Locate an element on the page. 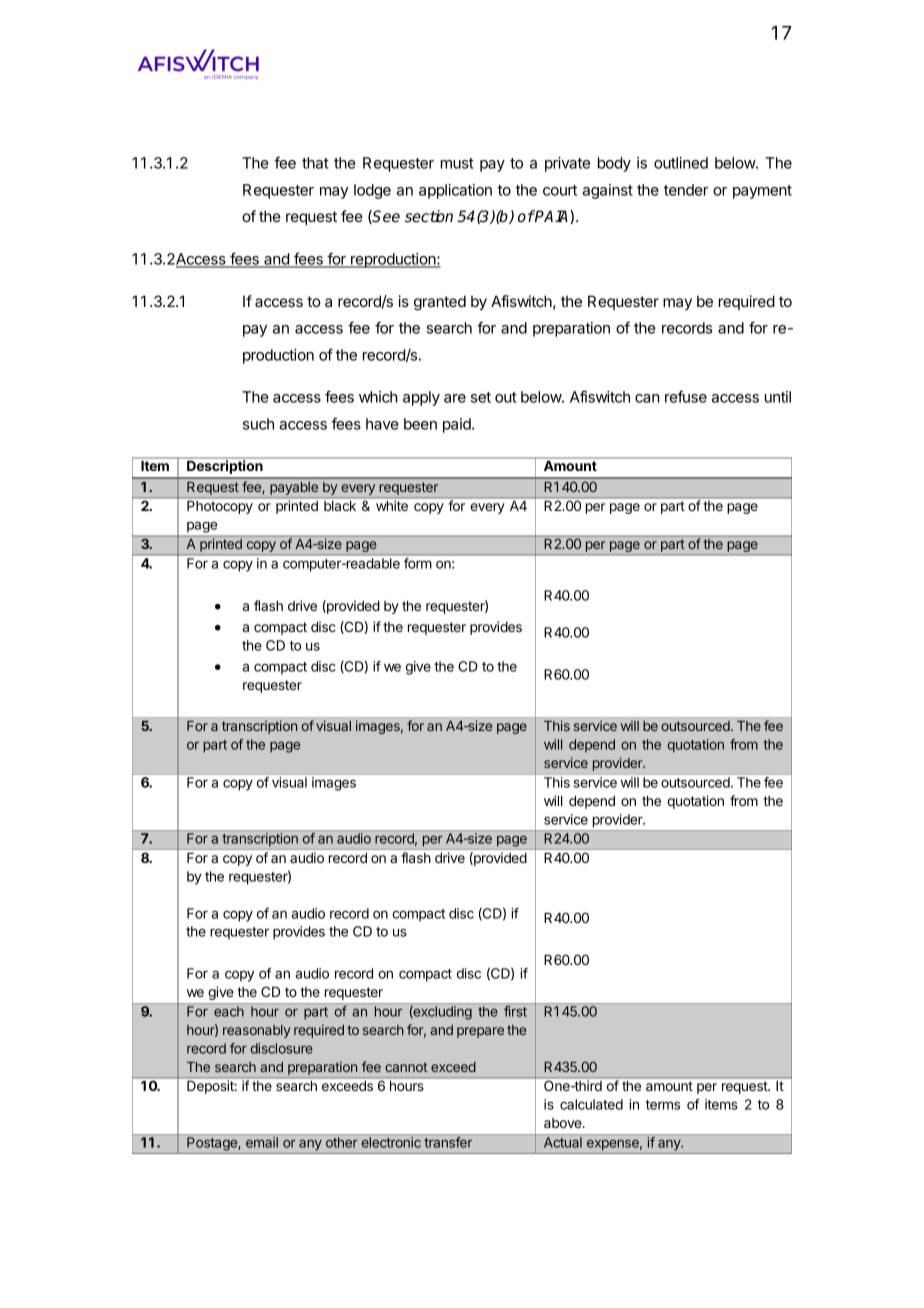 This image has height=1308, width=924. form is located at coordinates (417, 563).
